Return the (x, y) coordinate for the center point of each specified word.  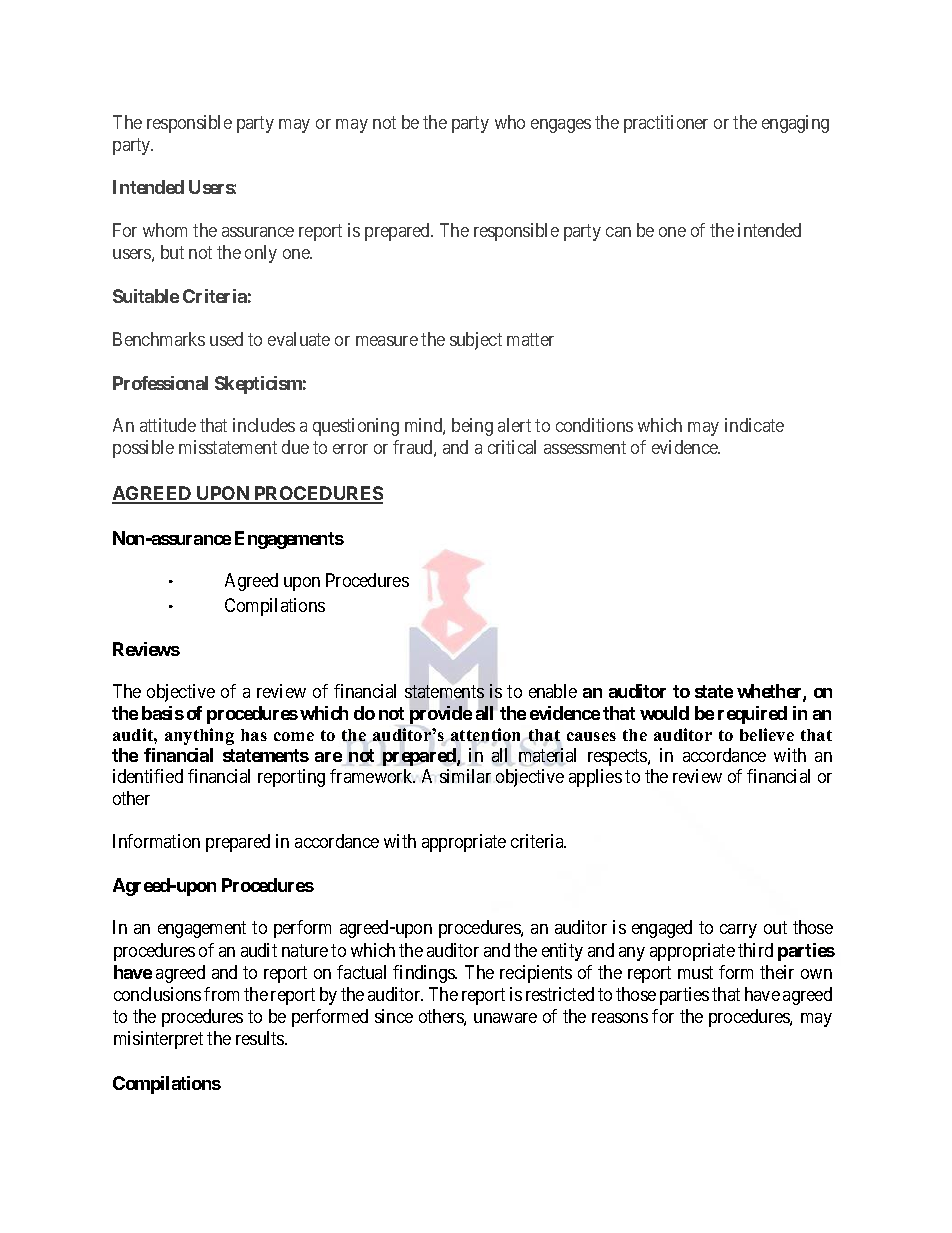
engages (561, 126)
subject (476, 341)
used (226, 339)
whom (165, 230)
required (752, 715)
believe (767, 734)
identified (148, 776)
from (221, 994)
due (295, 447)
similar (465, 776)
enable (553, 691)
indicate (754, 425)
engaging (795, 124)
